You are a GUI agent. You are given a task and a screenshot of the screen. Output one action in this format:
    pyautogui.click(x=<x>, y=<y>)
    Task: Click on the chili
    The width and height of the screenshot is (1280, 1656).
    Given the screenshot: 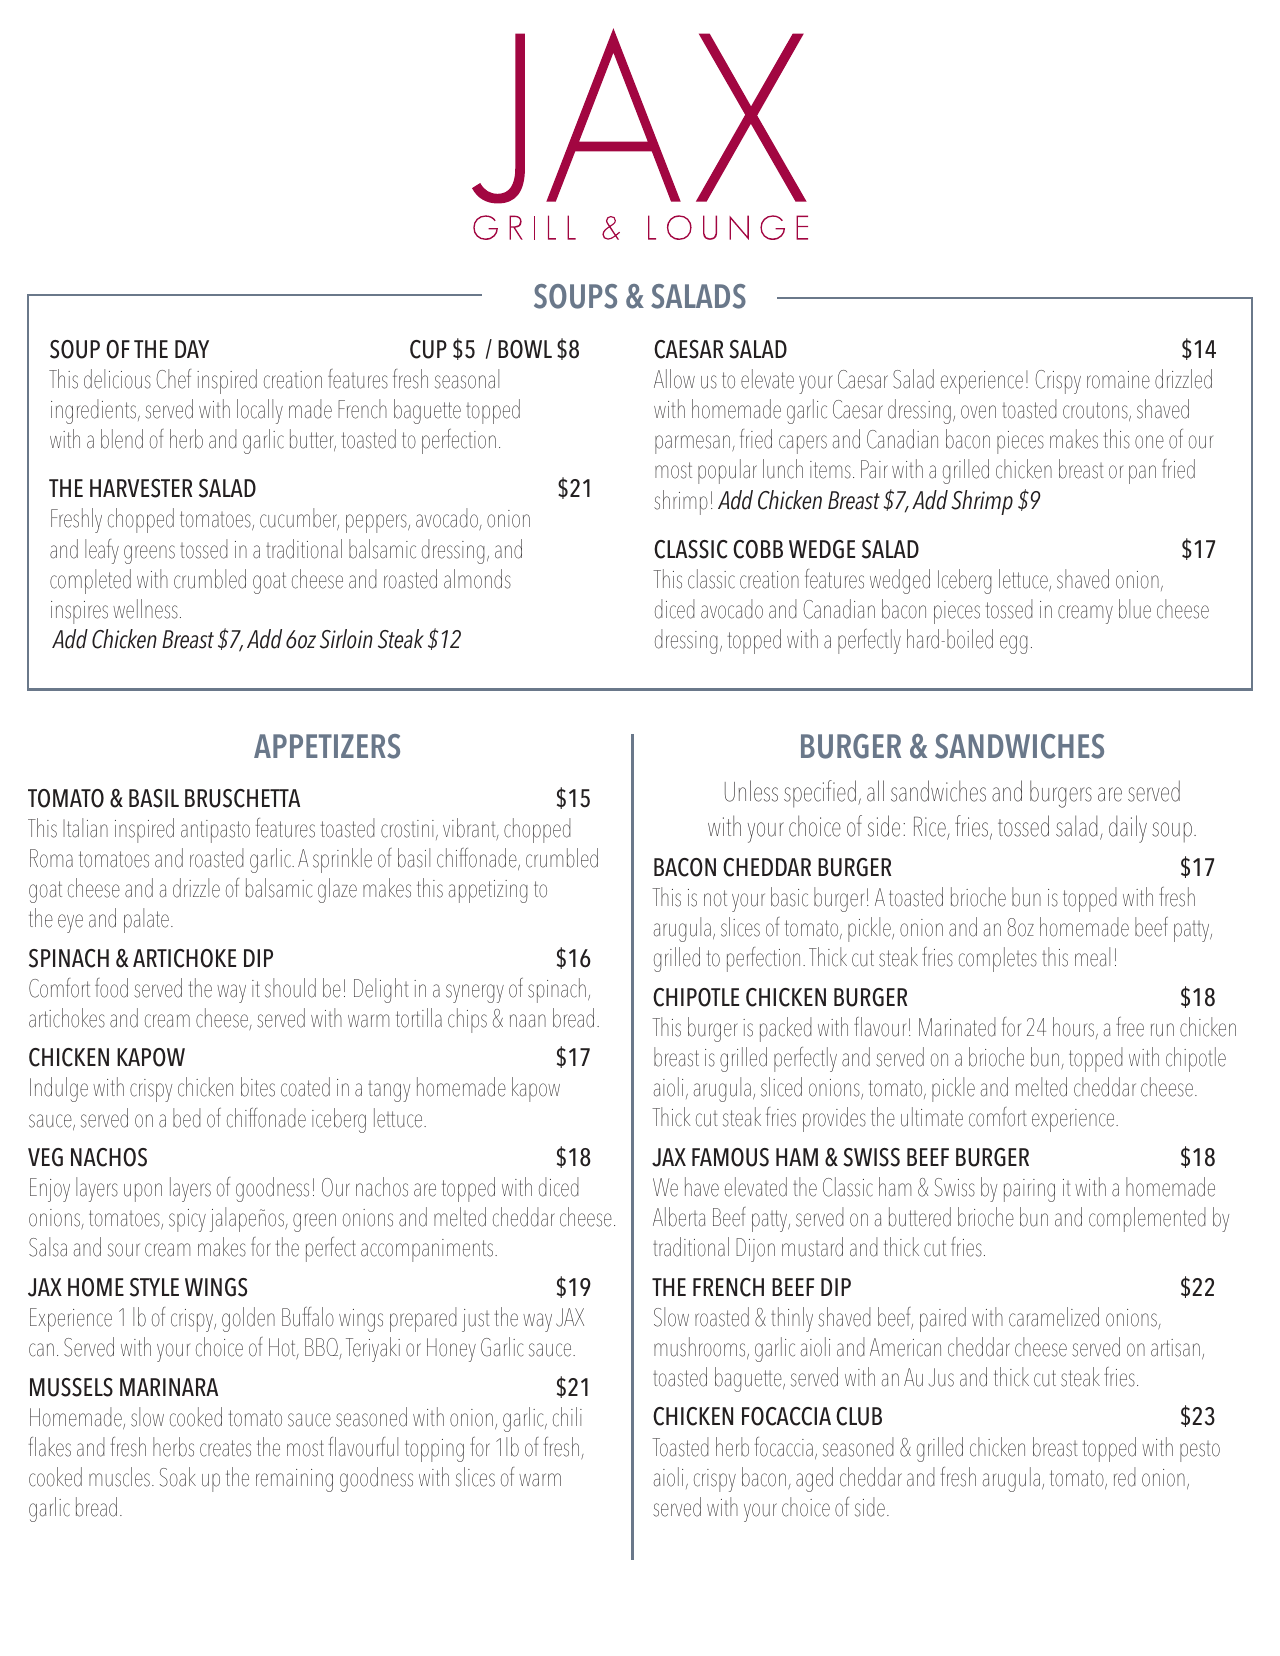 What is the action you would take?
    pyautogui.click(x=567, y=1417)
